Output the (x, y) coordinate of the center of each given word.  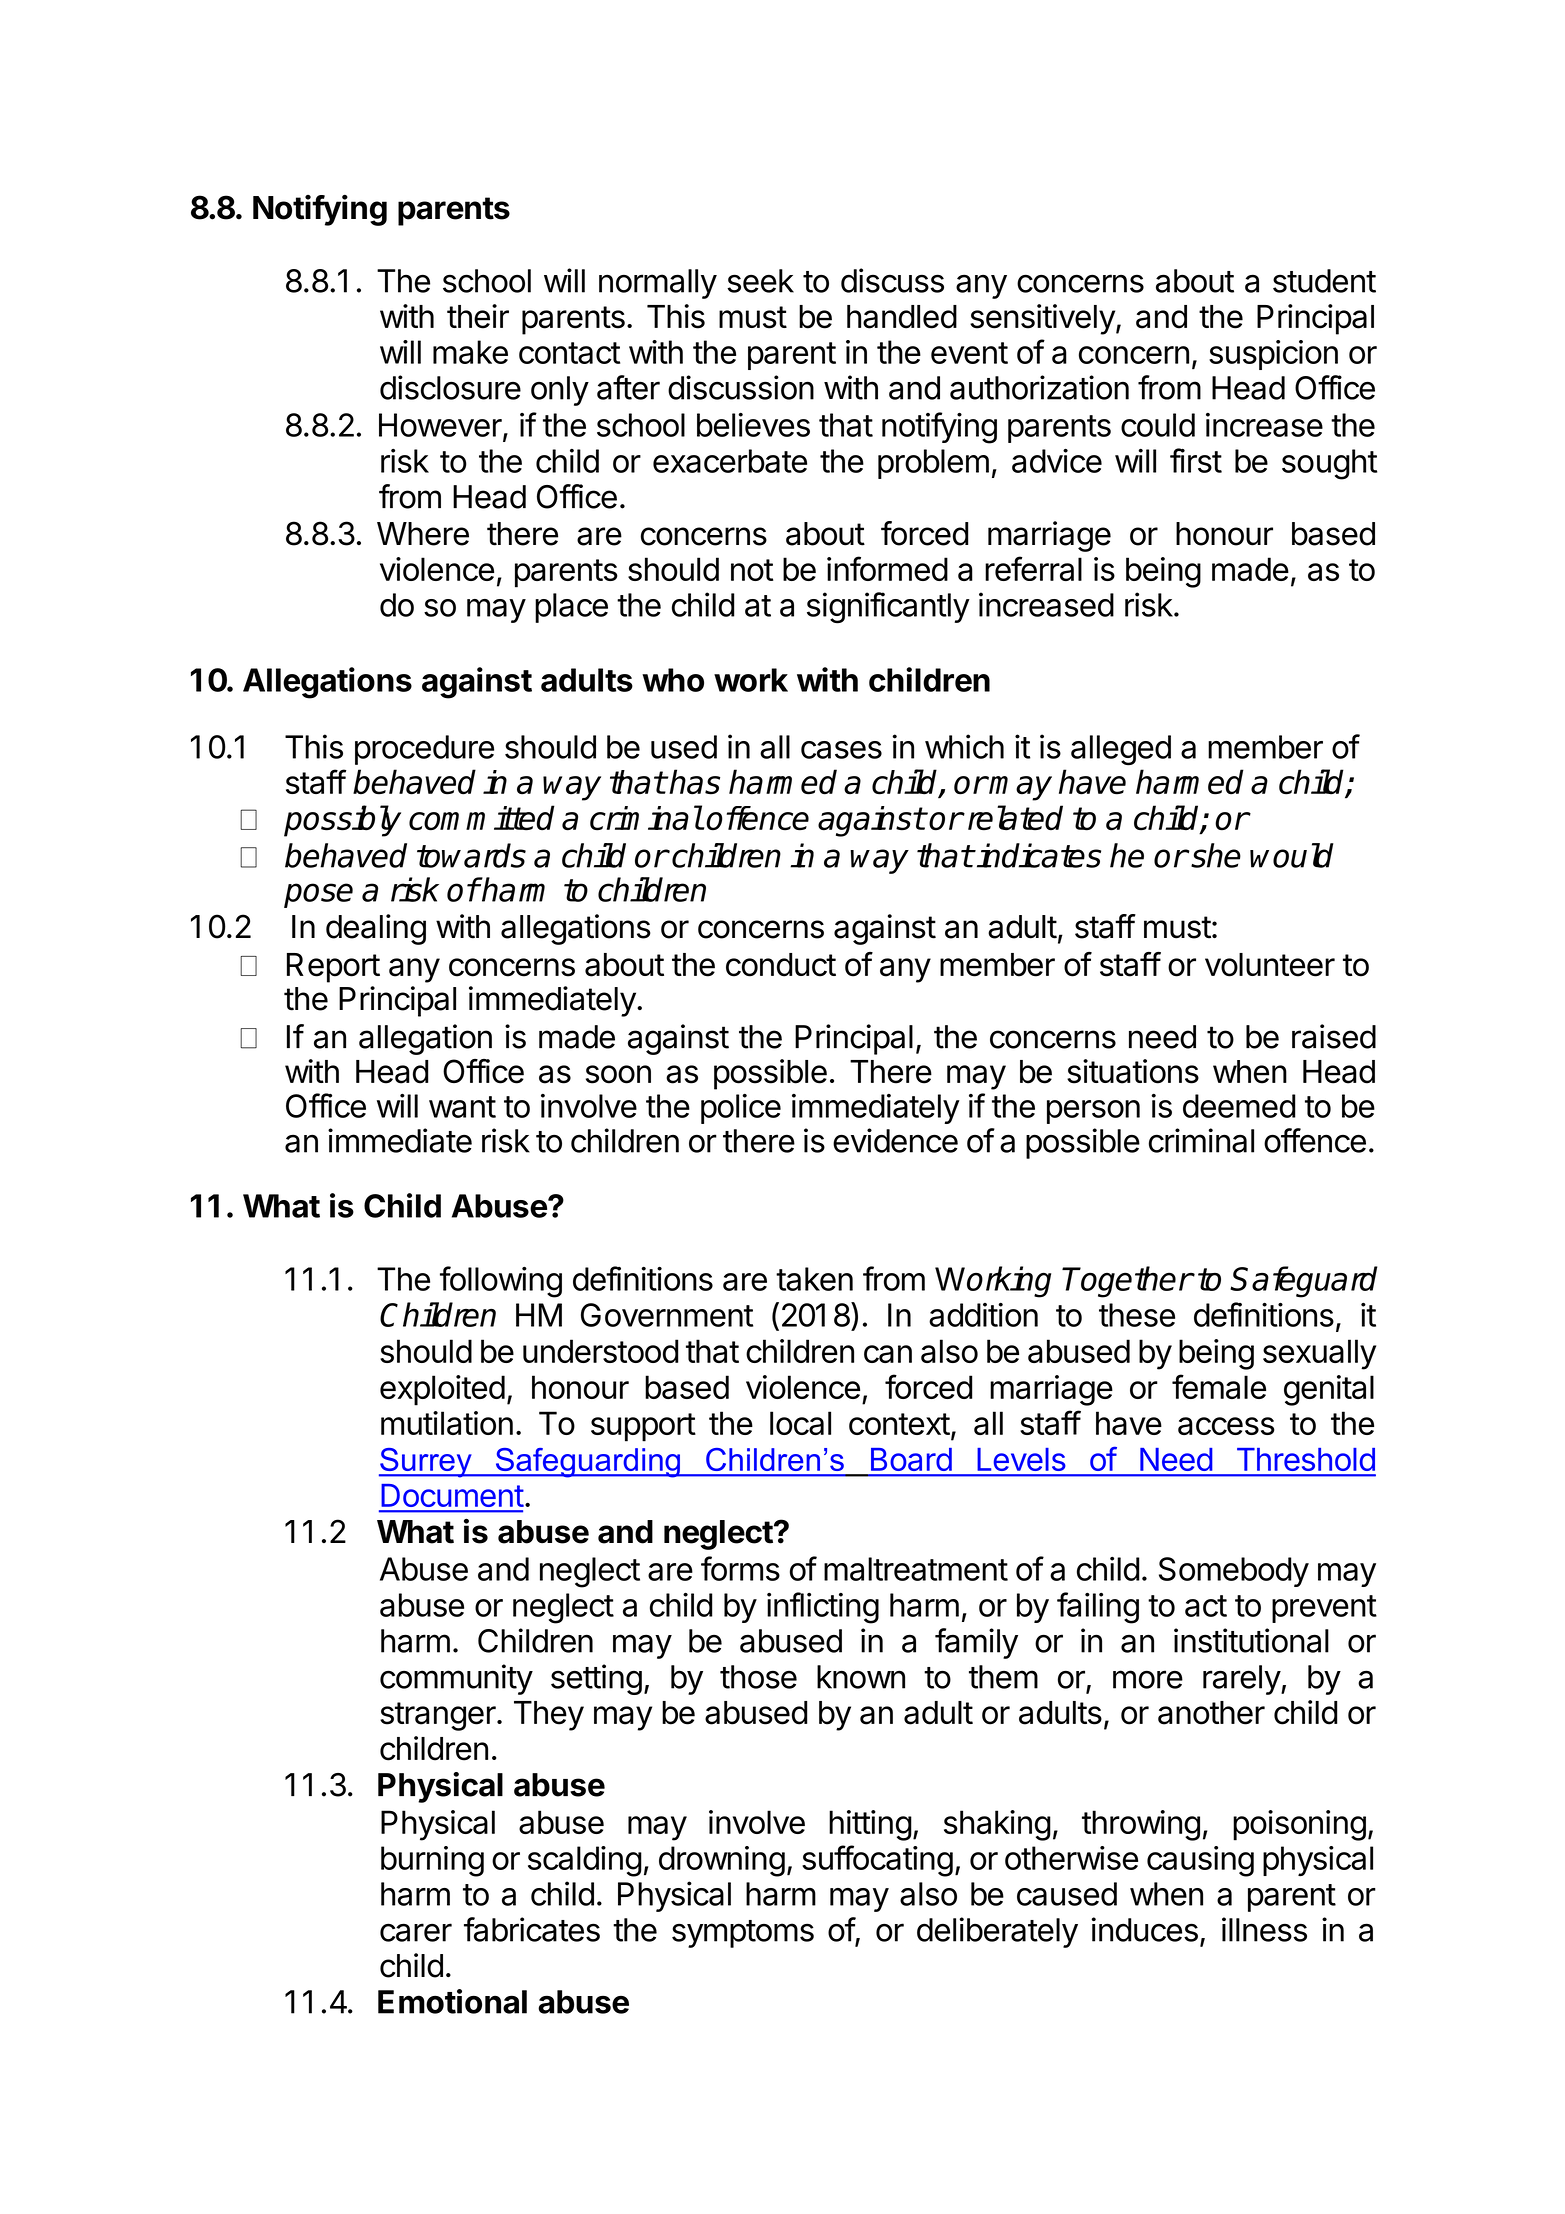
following (501, 1282)
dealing (376, 929)
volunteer (1270, 965)
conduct (781, 965)
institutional (1251, 1640)
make (470, 352)
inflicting (823, 1608)
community (456, 1679)
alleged (1121, 750)
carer (416, 1932)
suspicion (1273, 355)
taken (814, 1279)
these (1137, 1315)
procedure (424, 750)
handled (902, 317)
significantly (888, 608)
